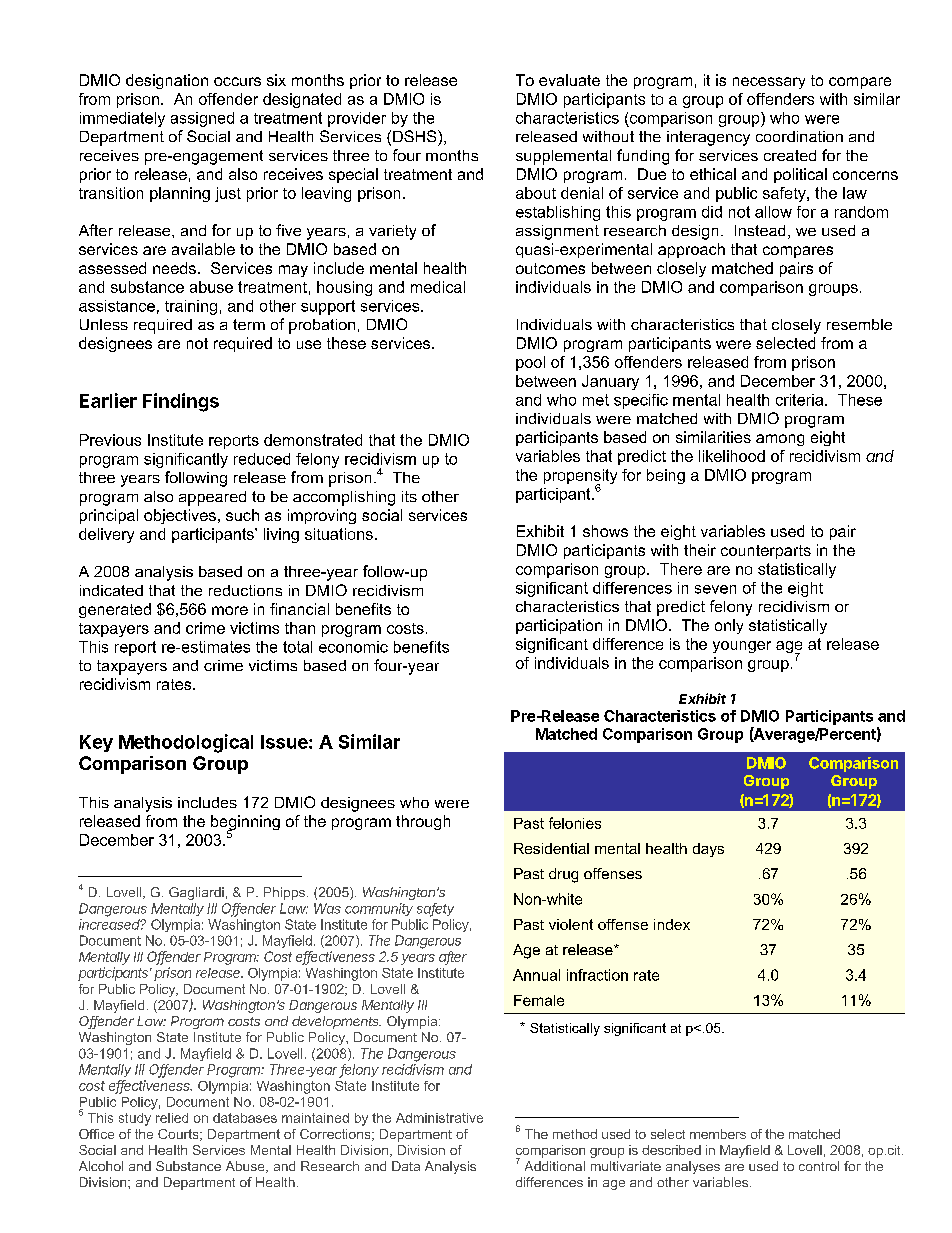 This screenshot has height=1233, width=952. Describe the element at coordinates (569, 80) in the screenshot. I see `evaluate` at that location.
